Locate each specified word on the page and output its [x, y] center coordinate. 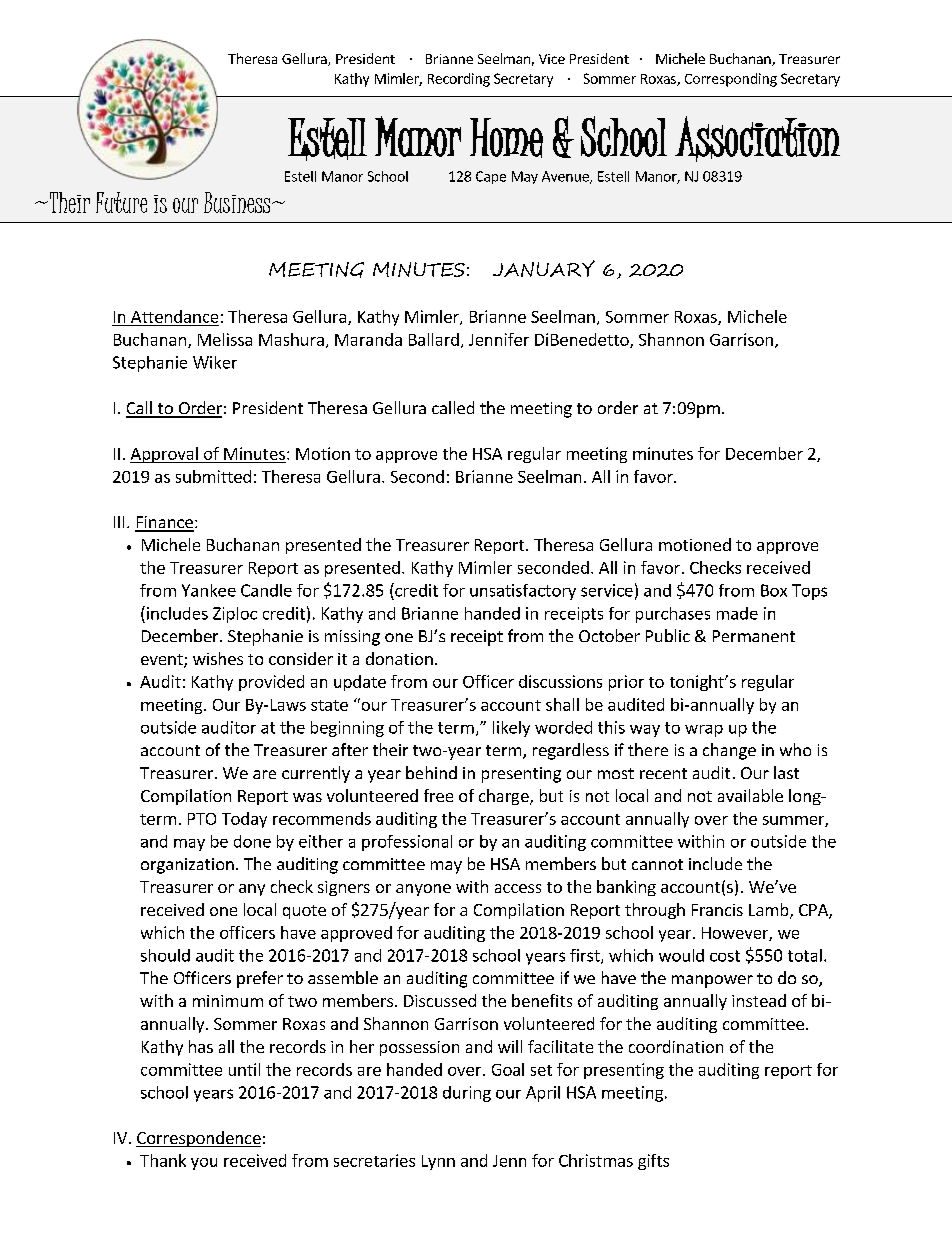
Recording [459, 80]
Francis [717, 910]
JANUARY [544, 268]
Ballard [434, 339]
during [467, 1094]
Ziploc [235, 615]
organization [187, 866]
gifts [653, 1162]
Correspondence [198, 1139]
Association [757, 137]
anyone [423, 890]
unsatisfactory [523, 592]
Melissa [225, 339]
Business [238, 202]
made [737, 613]
